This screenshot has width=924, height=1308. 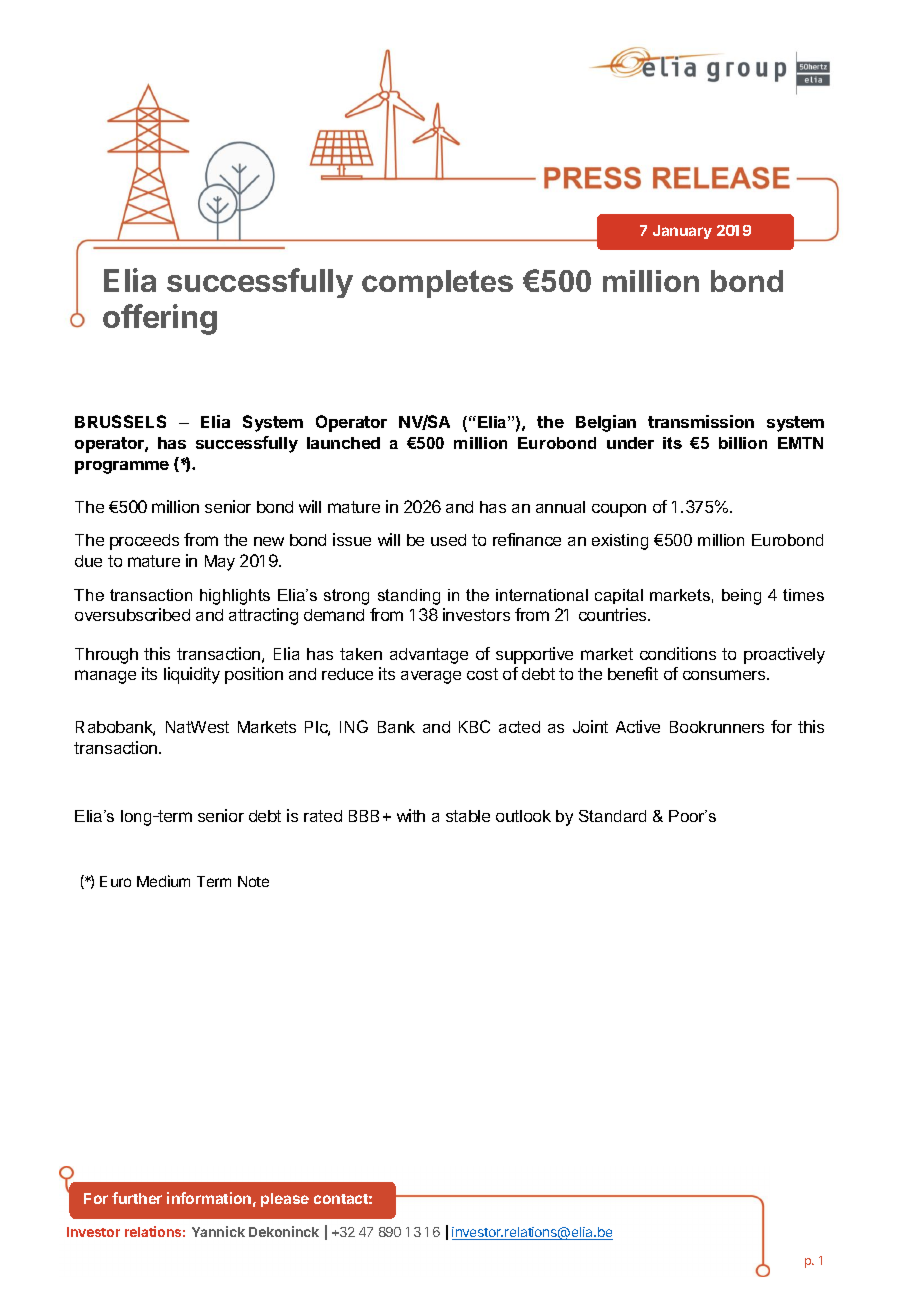 I want to click on standing, so click(x=409, y=597).
